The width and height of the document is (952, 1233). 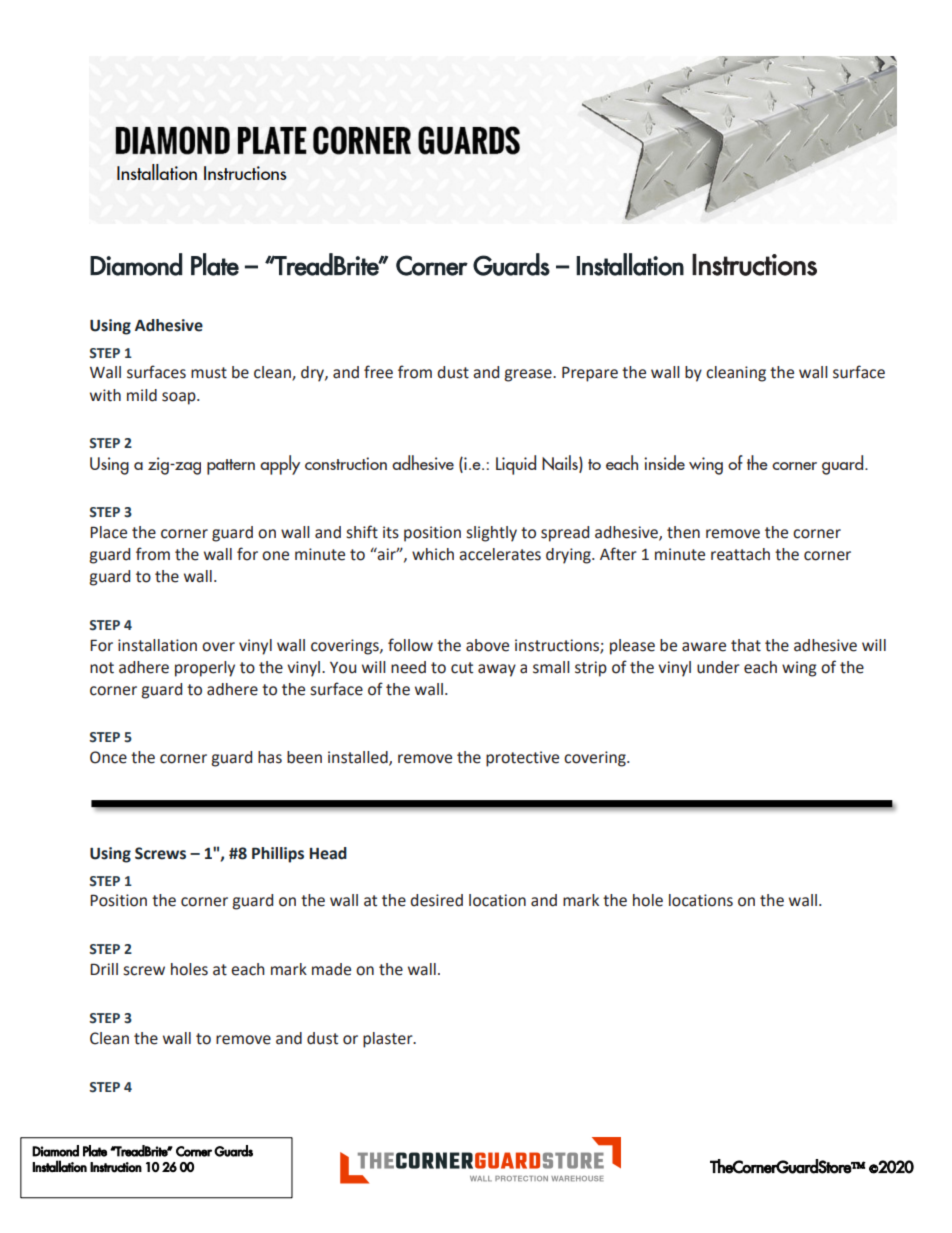 What do you see at coordinates (408, 667) in the document?
I see `need` at bounding box center [408, 667].
